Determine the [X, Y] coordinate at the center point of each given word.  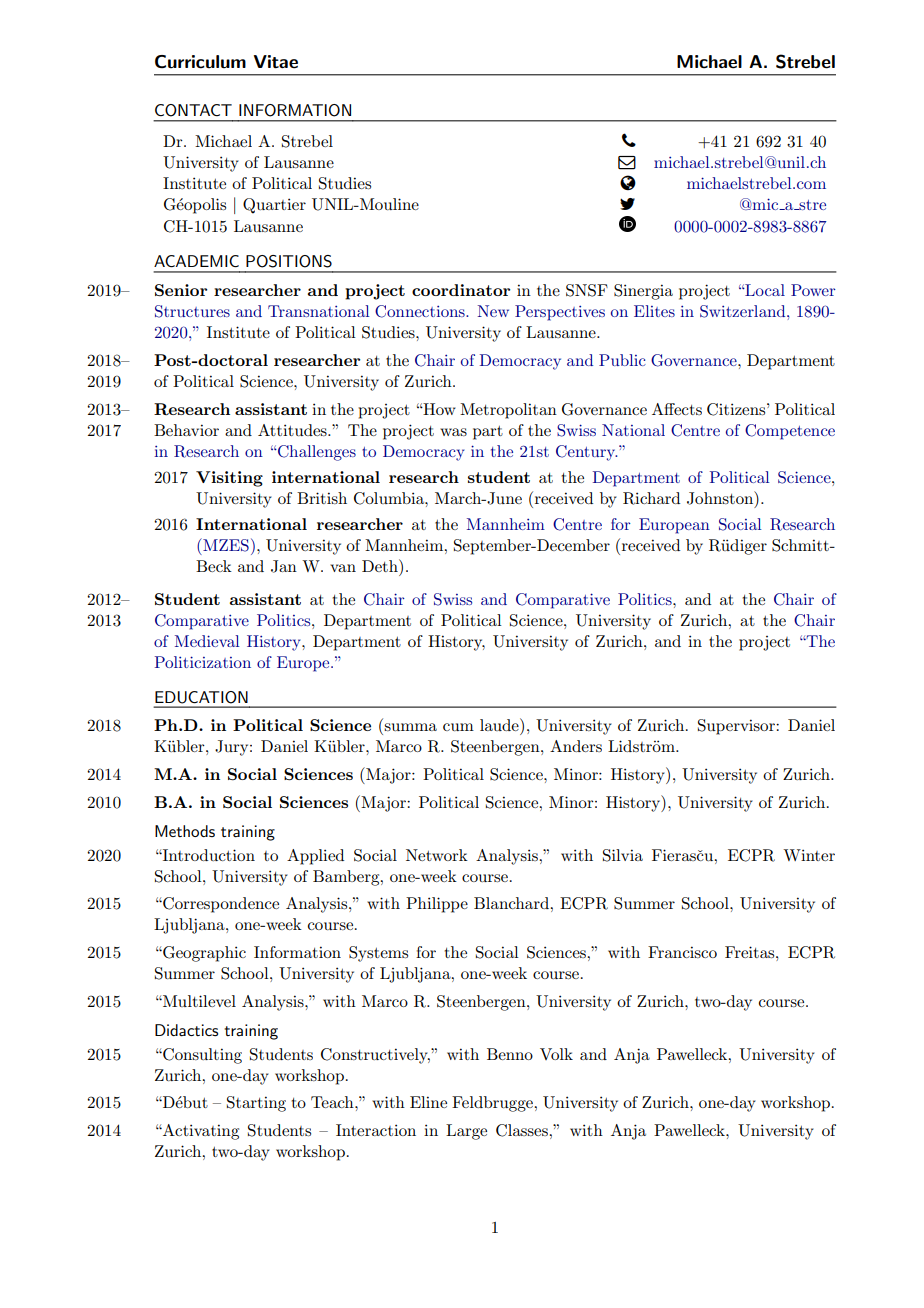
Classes [523, 1130]
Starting [256, 1104]
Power [813, 290]
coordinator [461, 290]
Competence [790, 432]
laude [500, 724]
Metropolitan [508, 411]
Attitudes [293, 430]
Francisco [682, 952]
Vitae [276, 62]
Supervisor [737, 727]
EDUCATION [201, 697]
